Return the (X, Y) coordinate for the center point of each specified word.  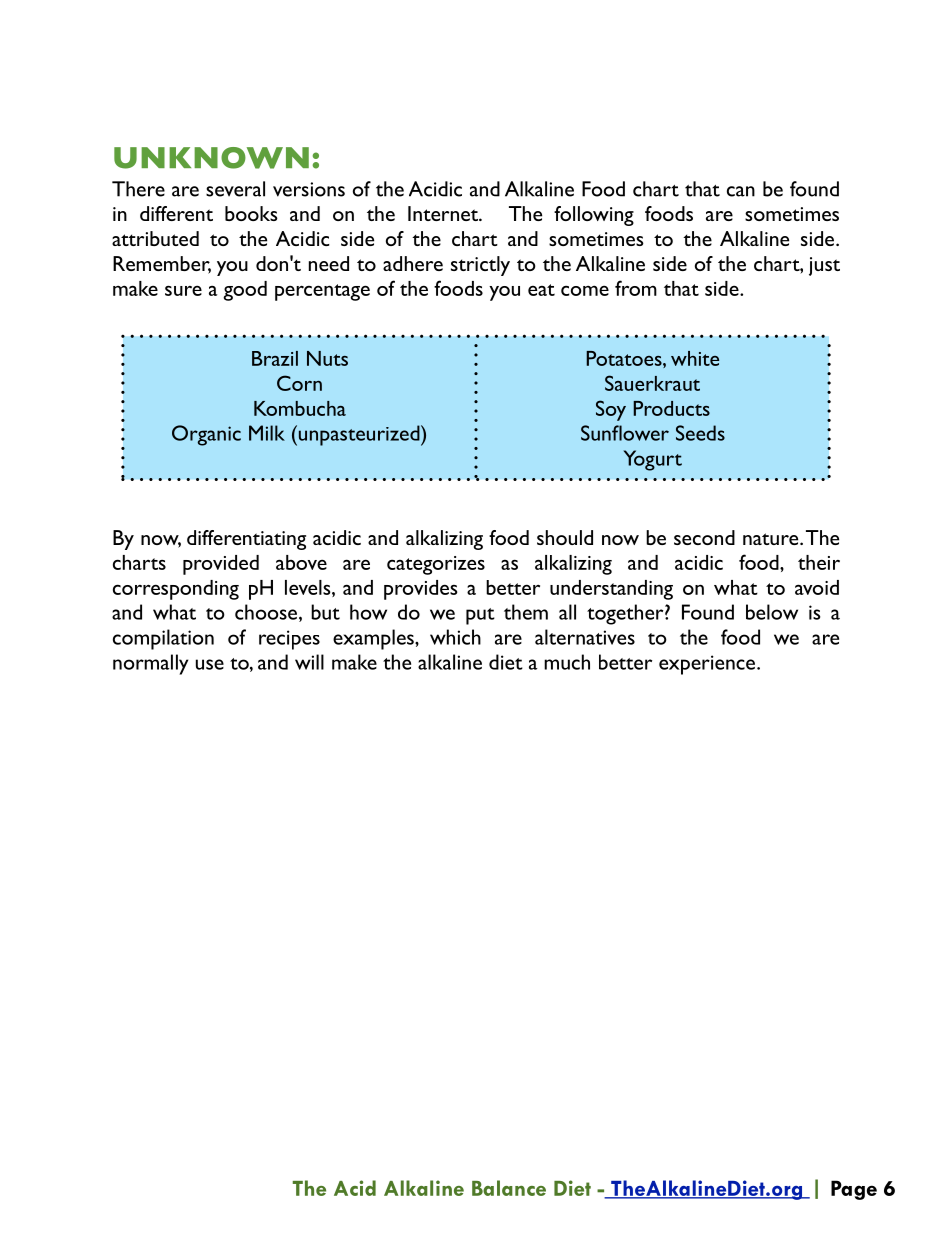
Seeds (700, 433)
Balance (509, 1188)
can (741, 191)
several (235, 189)
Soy (611, 410)
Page (854, 1190)
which (455, 637)
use (210, 664)
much (567, 662)
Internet (444, 213)
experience (708, 665)
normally (150, 664)
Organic (206, 435)
